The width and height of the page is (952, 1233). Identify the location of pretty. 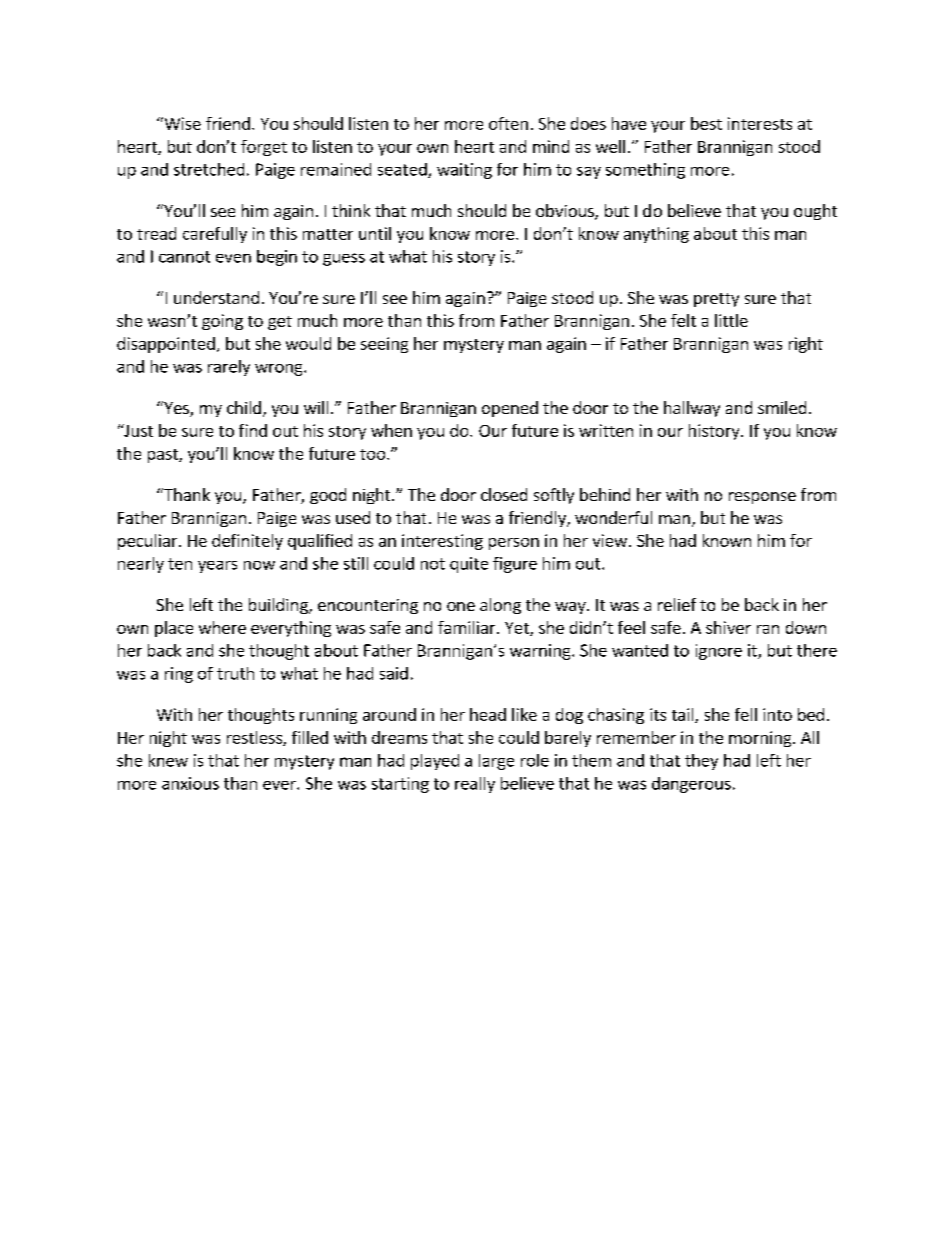
(716, 300).
